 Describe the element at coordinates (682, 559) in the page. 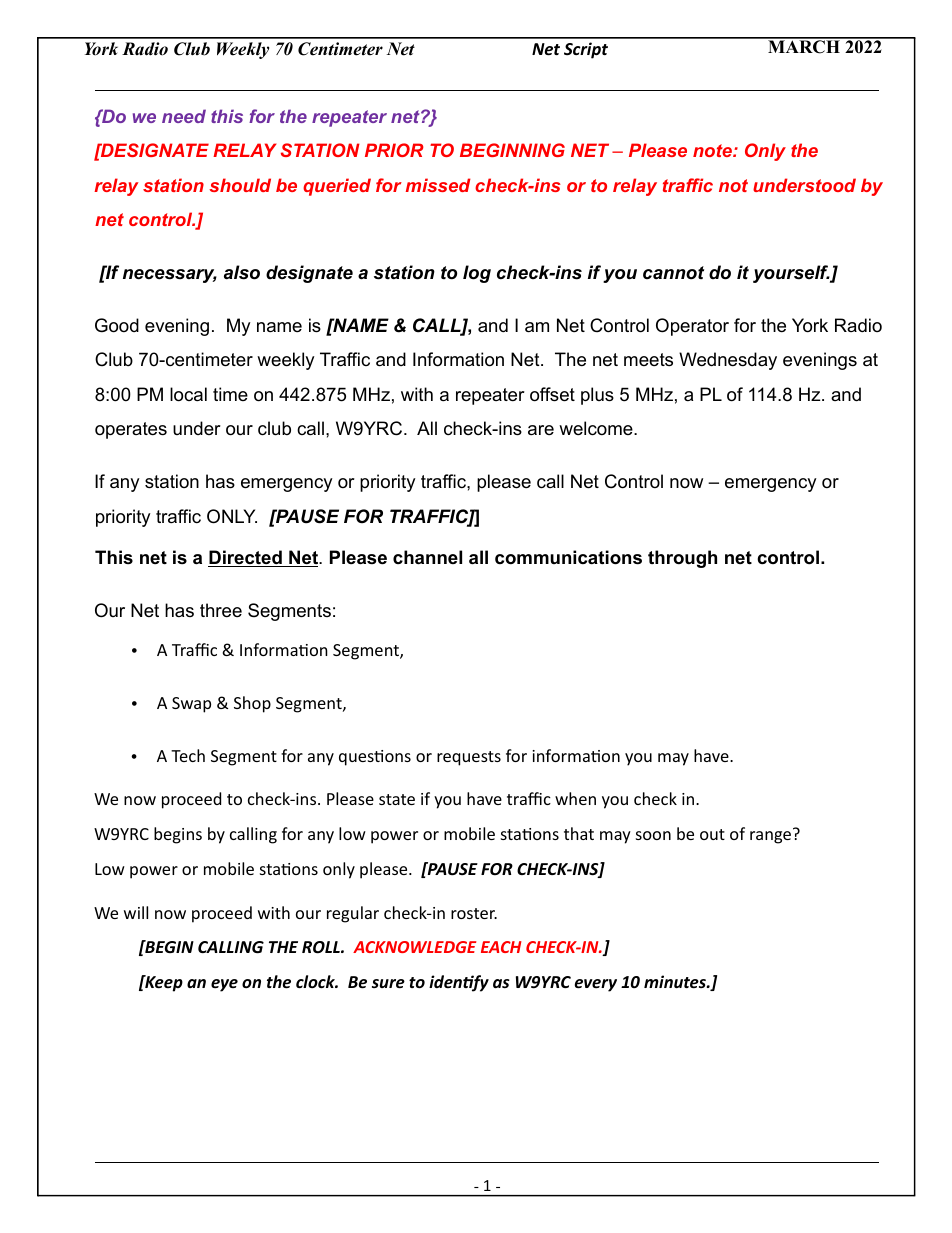

I see `through` at that location.
